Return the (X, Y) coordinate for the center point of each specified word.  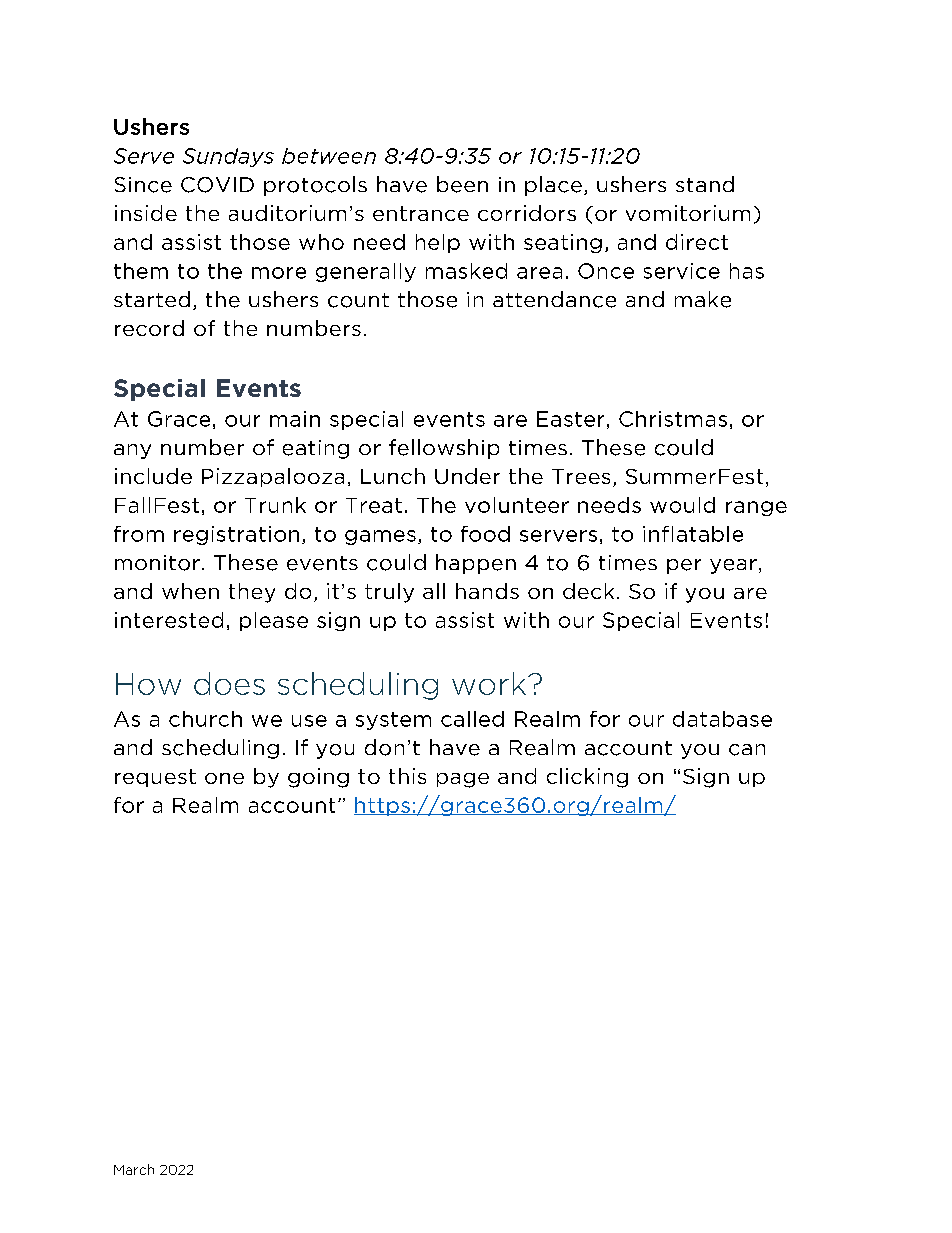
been (462, 184)
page (463, 780)
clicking (587, 778)
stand (705, 184)
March (134, 1169)
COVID (217, 185)
